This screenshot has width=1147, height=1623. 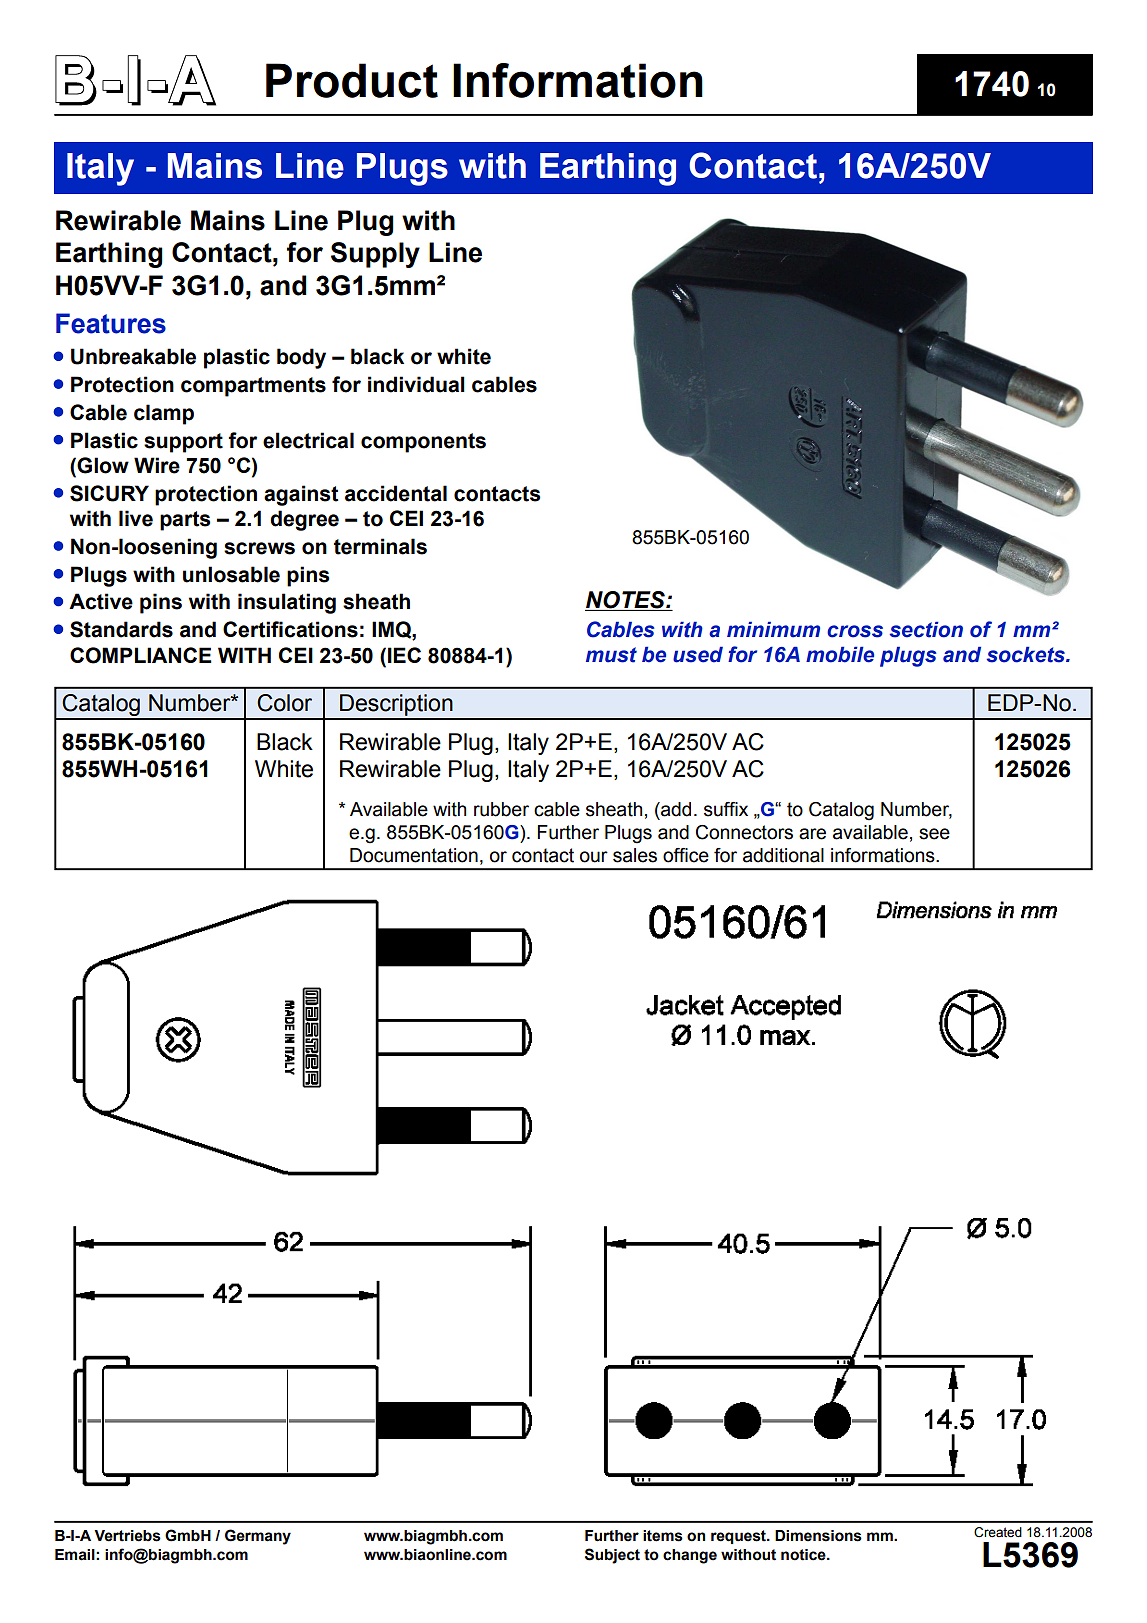 What do you see at coordinates (934, 834) in the screenshot?
I see `see` at bounding box center [934, 834].
